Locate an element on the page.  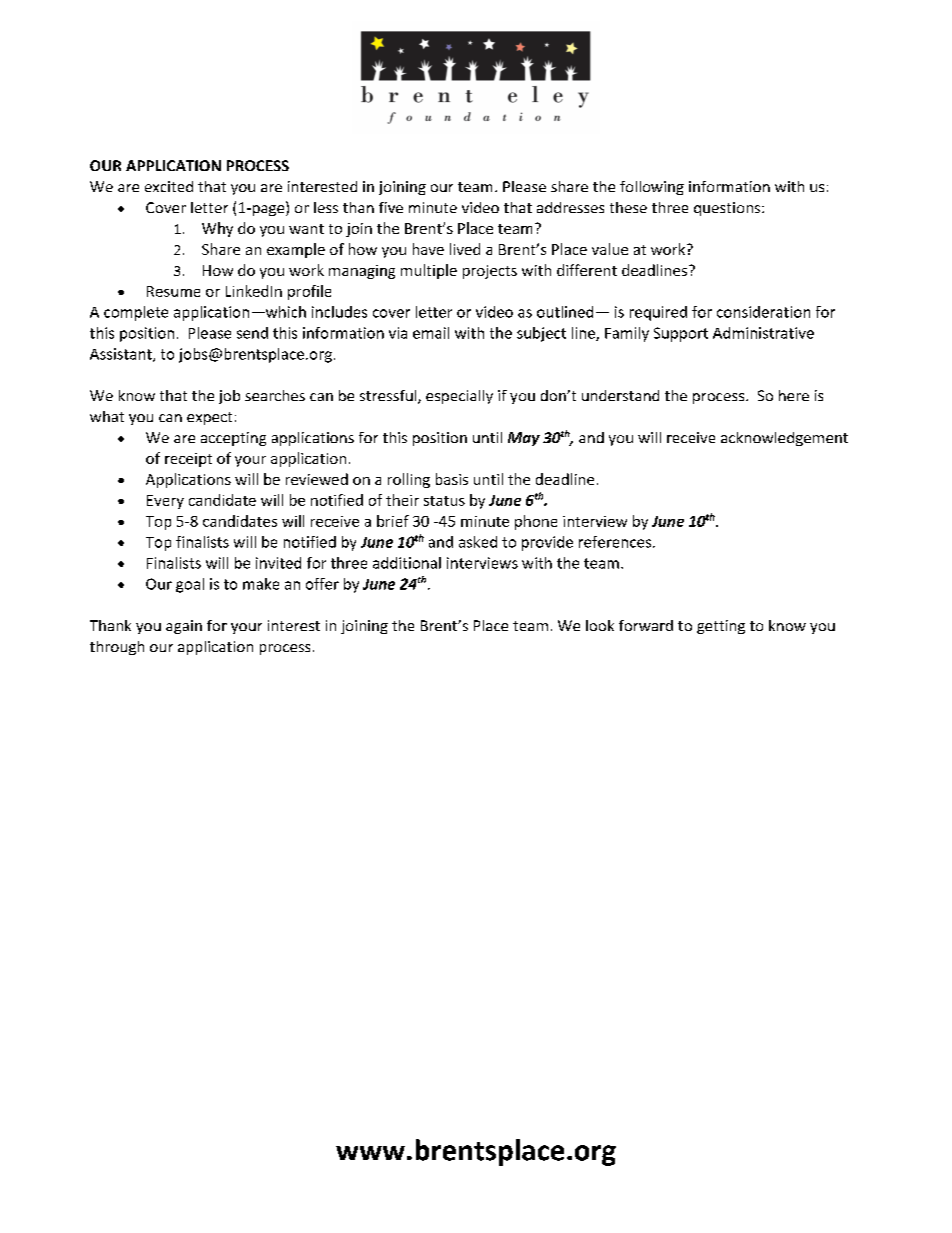
look is located at coordinates (600, 625).
